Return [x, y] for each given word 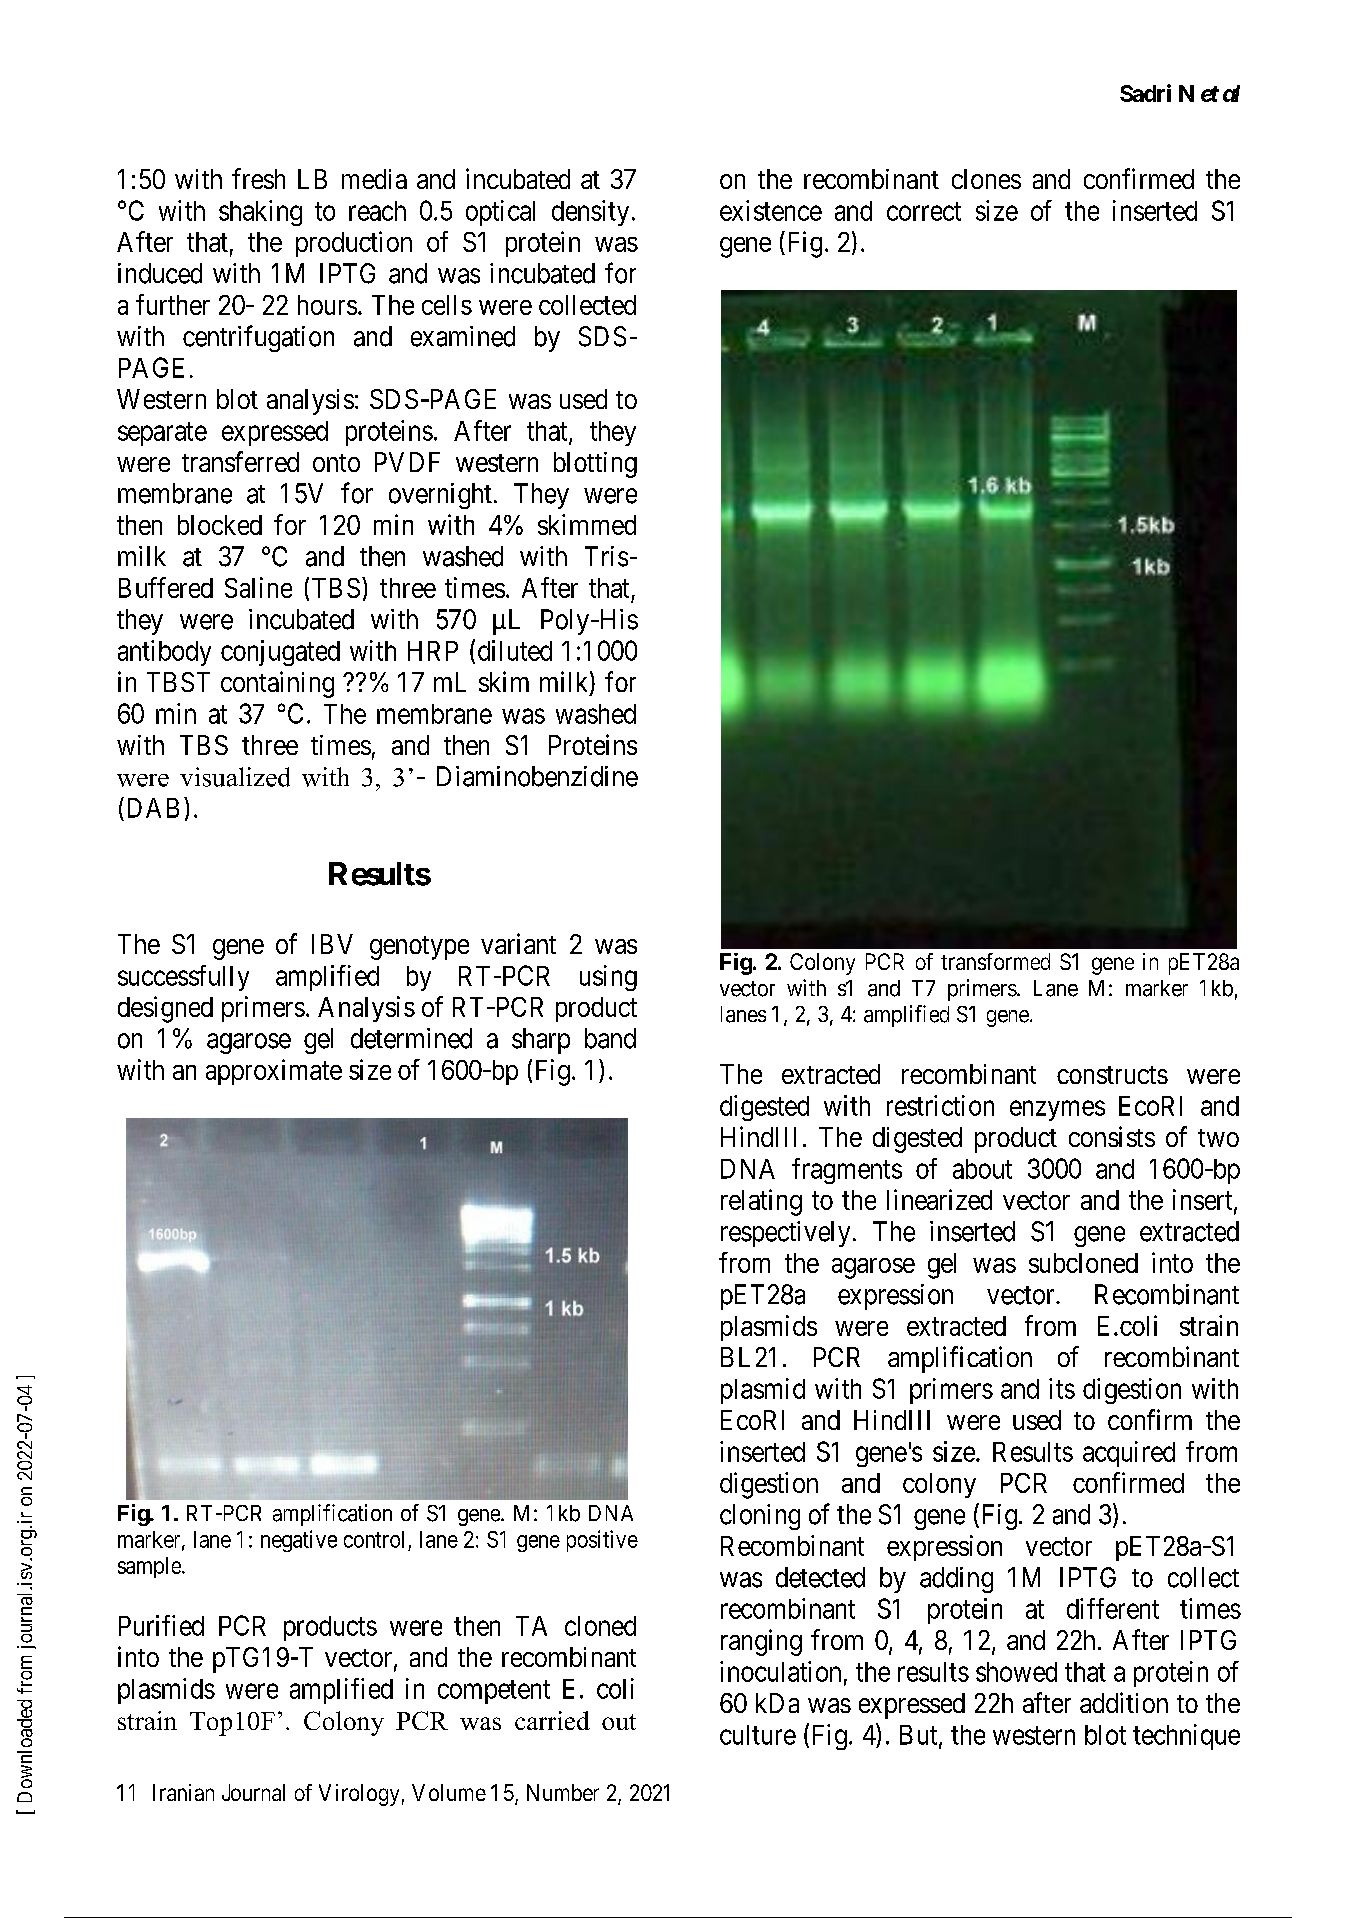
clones [986, 179]
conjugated [280, 653]
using [608, 978]
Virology [359, 1795]
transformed [995, 961]
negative [299, 1541]
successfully [183, 978]
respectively [785, 1234]
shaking [260, 213]
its [1062, 1388]
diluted [515, 650]
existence [771, 210]
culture [758, 1735]
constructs [1112, 1075]
